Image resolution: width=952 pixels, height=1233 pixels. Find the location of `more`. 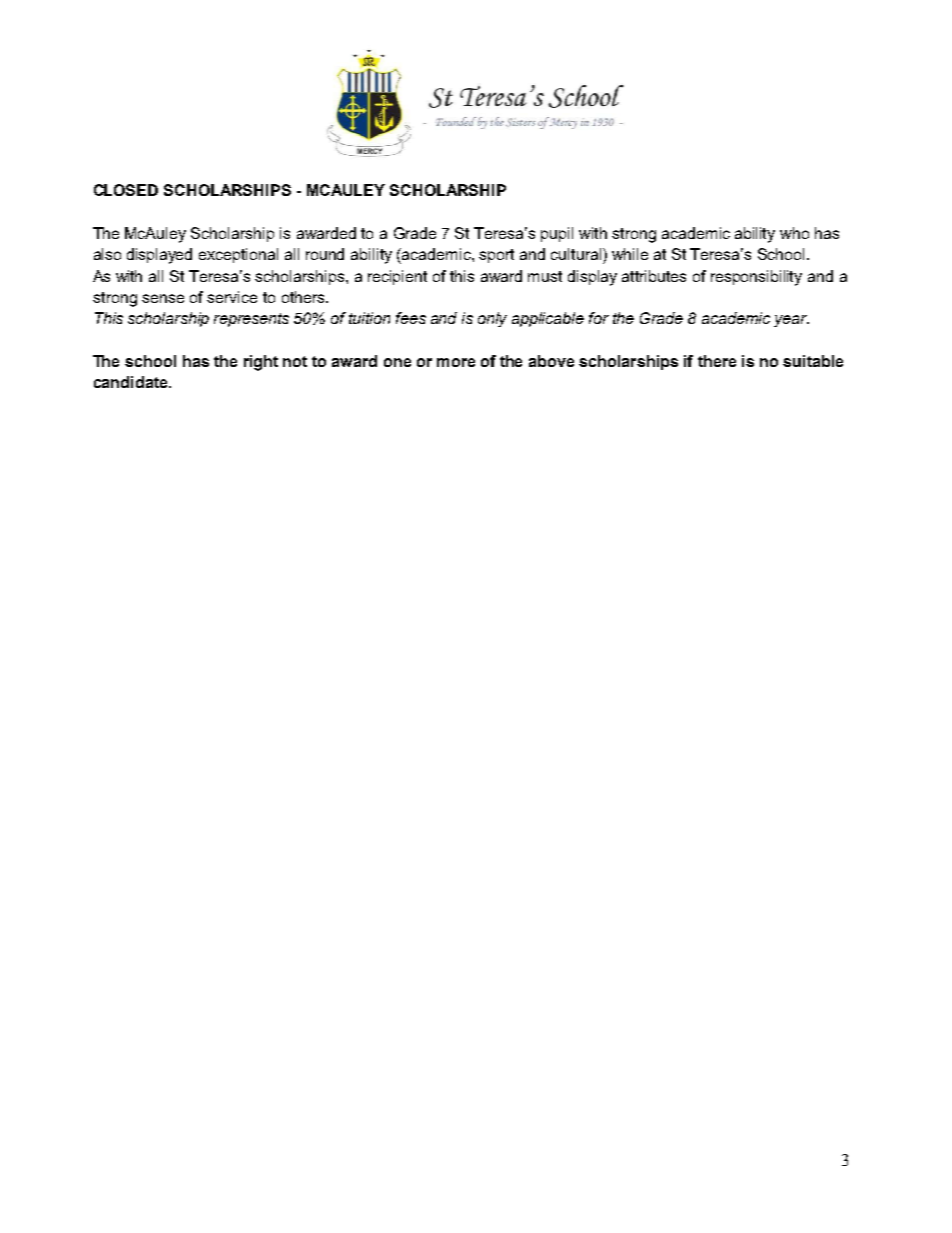

more is located at coordinates (456, 362).
